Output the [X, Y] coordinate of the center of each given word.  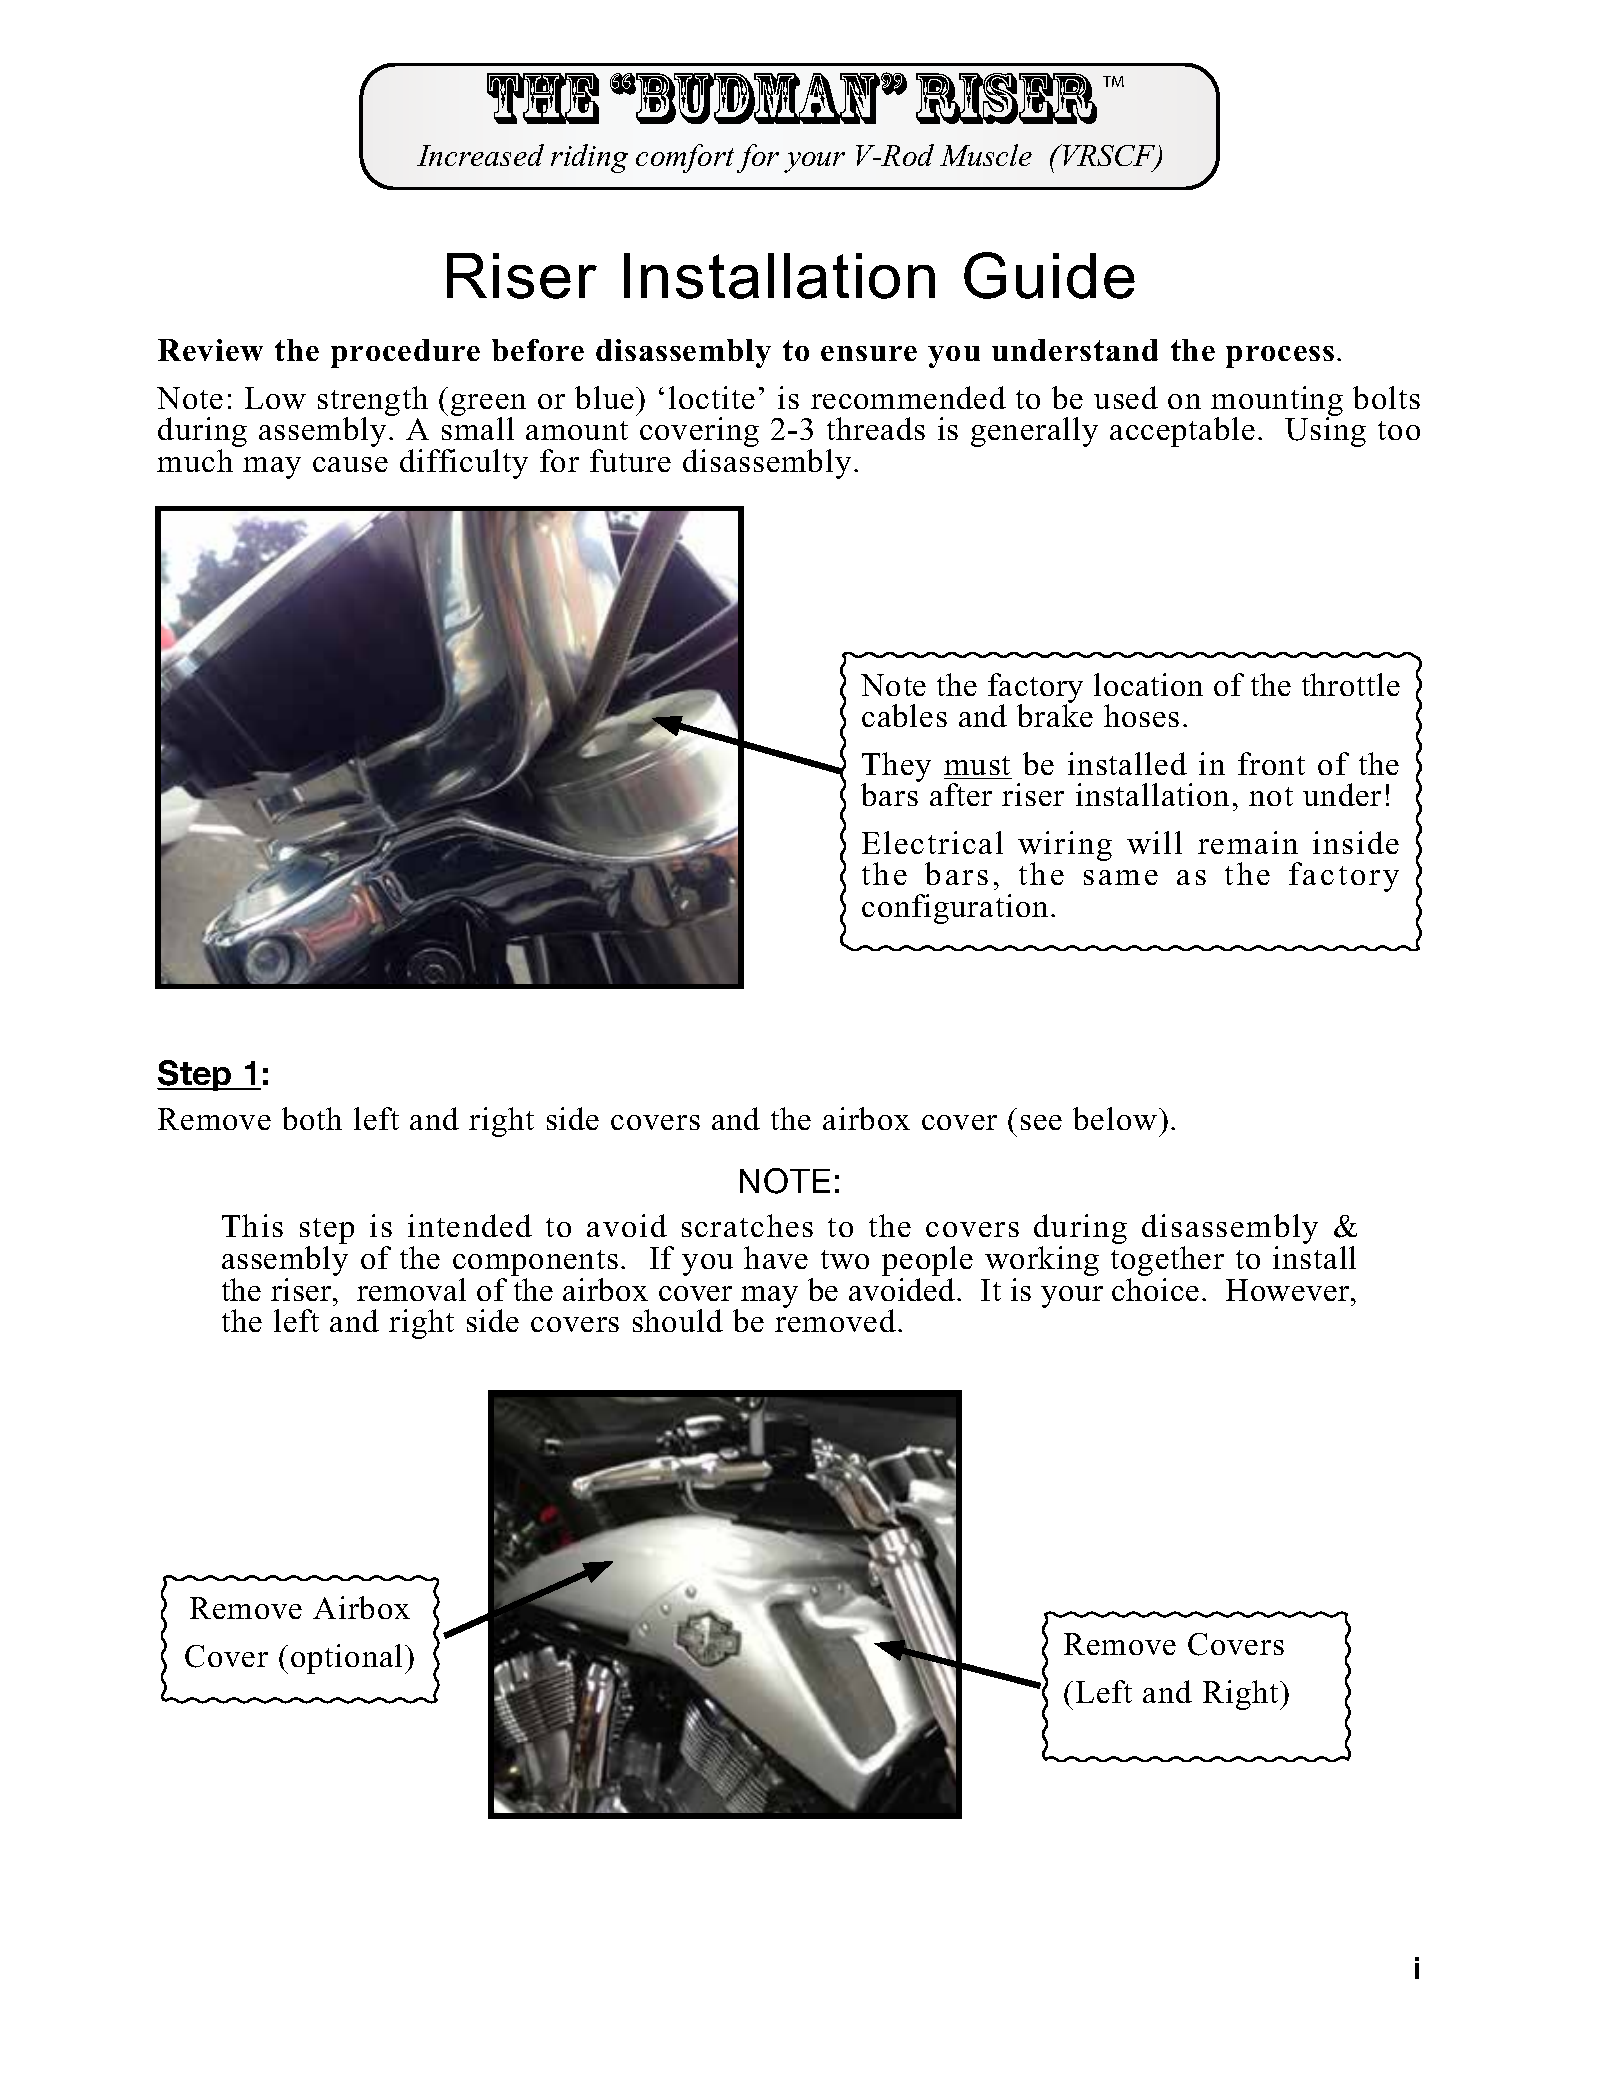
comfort [685, 158]
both [312, 1118]
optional [348, 1659]
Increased [480, 155]
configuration [955, 909]
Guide [1049, 275]
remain [1248, 842]
